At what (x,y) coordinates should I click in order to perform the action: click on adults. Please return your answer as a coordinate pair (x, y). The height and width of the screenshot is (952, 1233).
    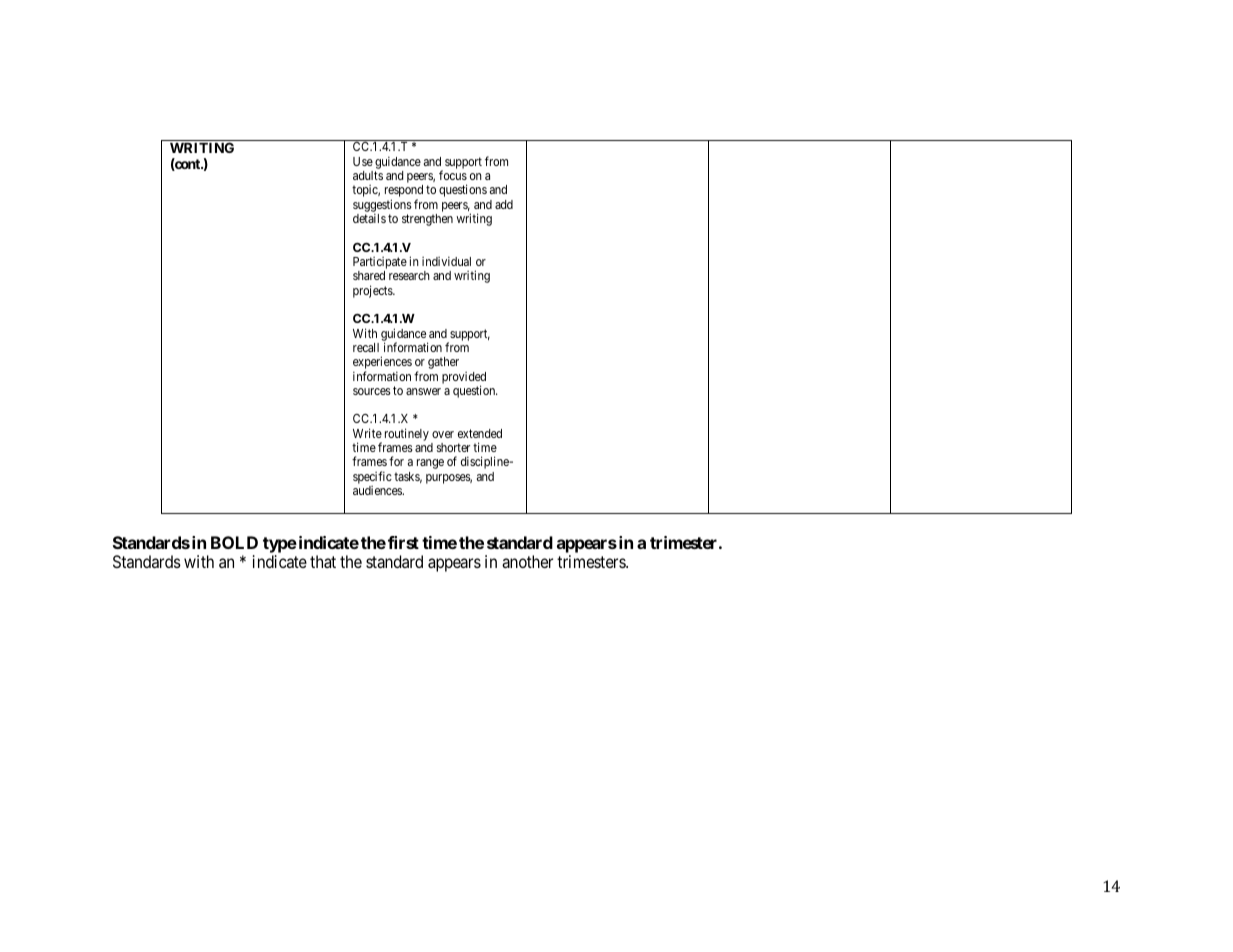
    Looking at the image, I should click on (368, 175).
